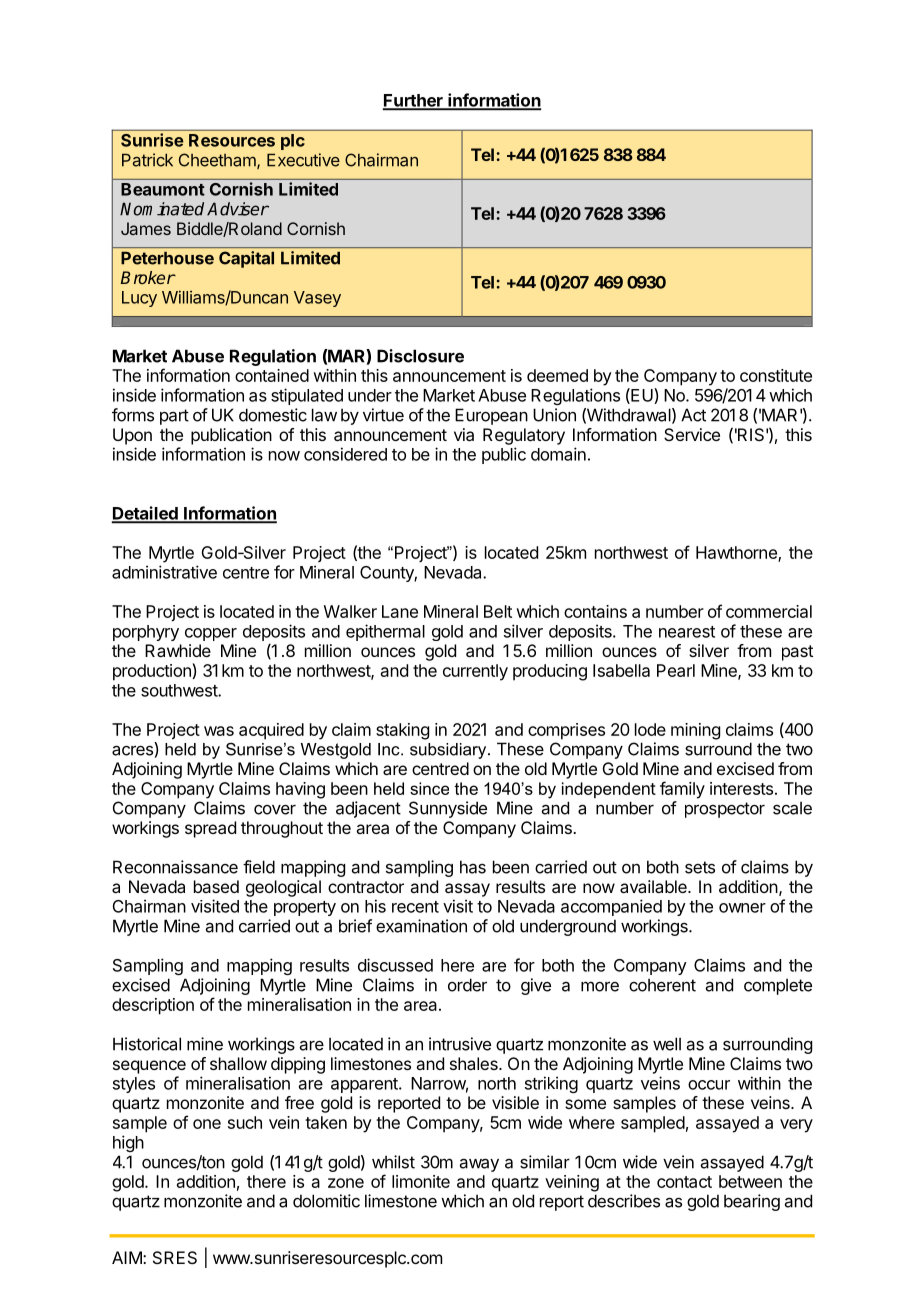 The image size is (924, 1308). Describe the element at coordinates (180, 690) in the screenshot. I see `southwest` at that location.
